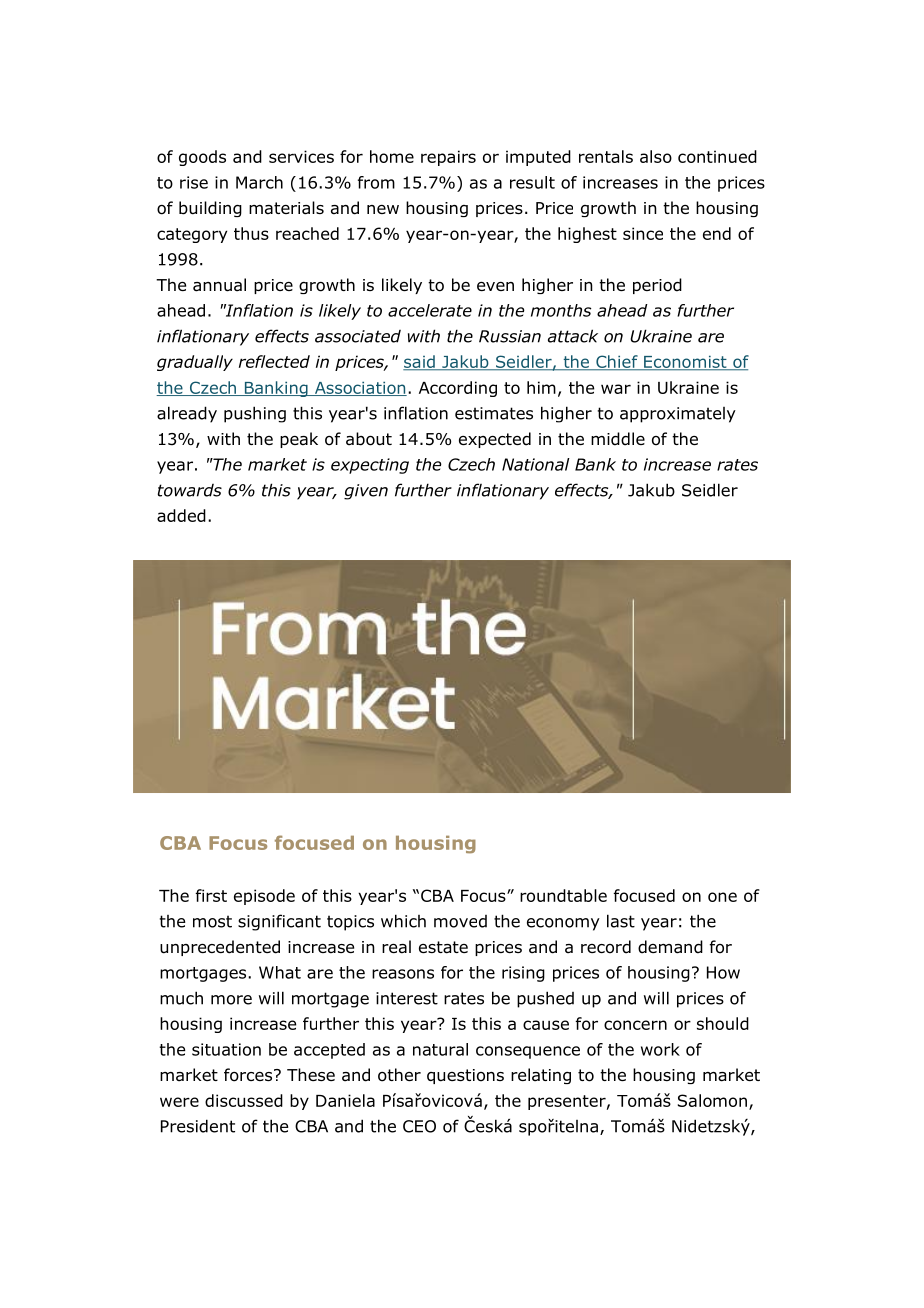  What do you see at coordinates (244, 1100) in the screenshot?
I see `discussed` at bounding box center [244, 1100].
